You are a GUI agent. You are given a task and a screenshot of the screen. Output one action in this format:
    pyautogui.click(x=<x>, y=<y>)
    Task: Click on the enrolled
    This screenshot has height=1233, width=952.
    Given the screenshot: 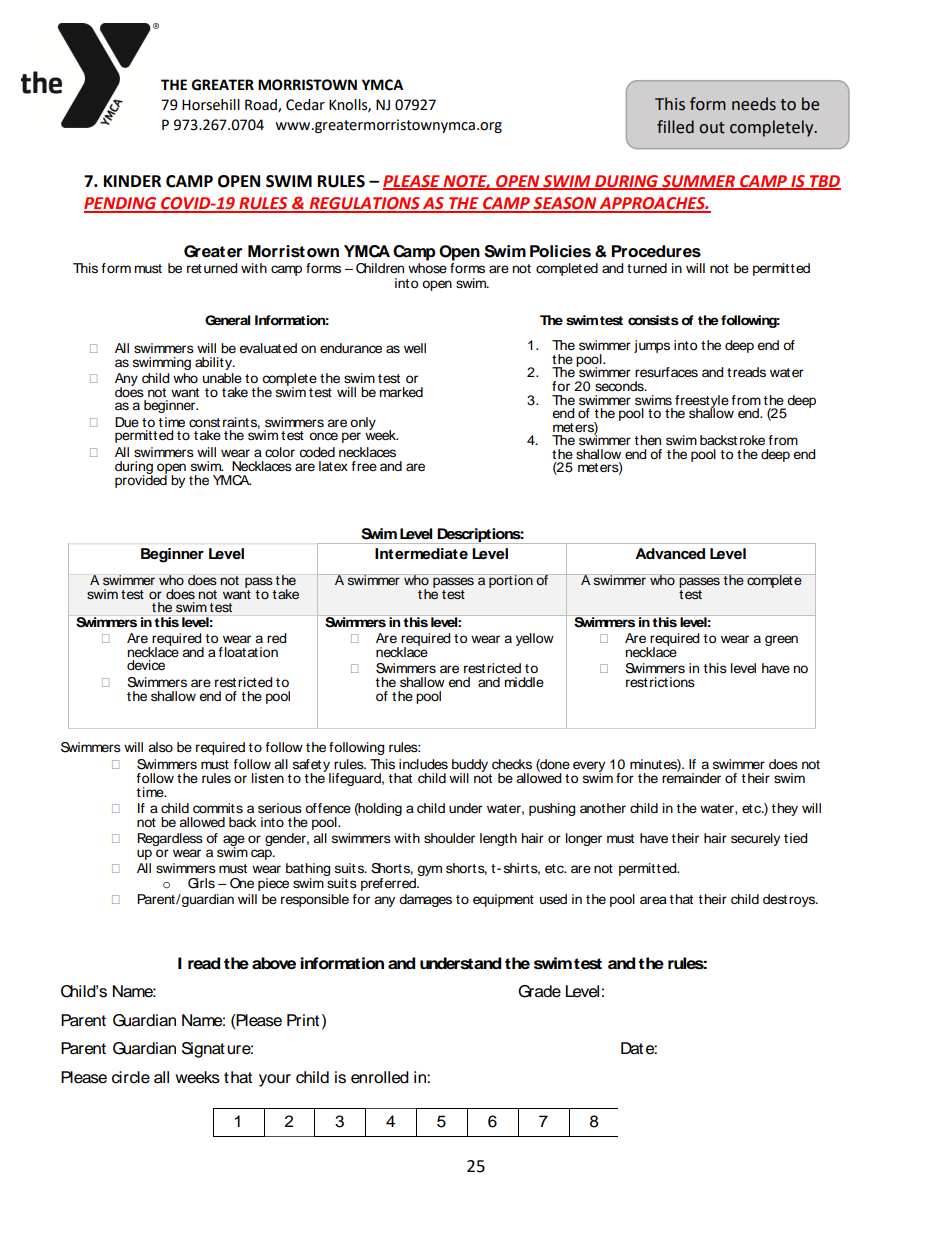 What is the action you would take?
    pyautogui.click(x=380, y=1077)
